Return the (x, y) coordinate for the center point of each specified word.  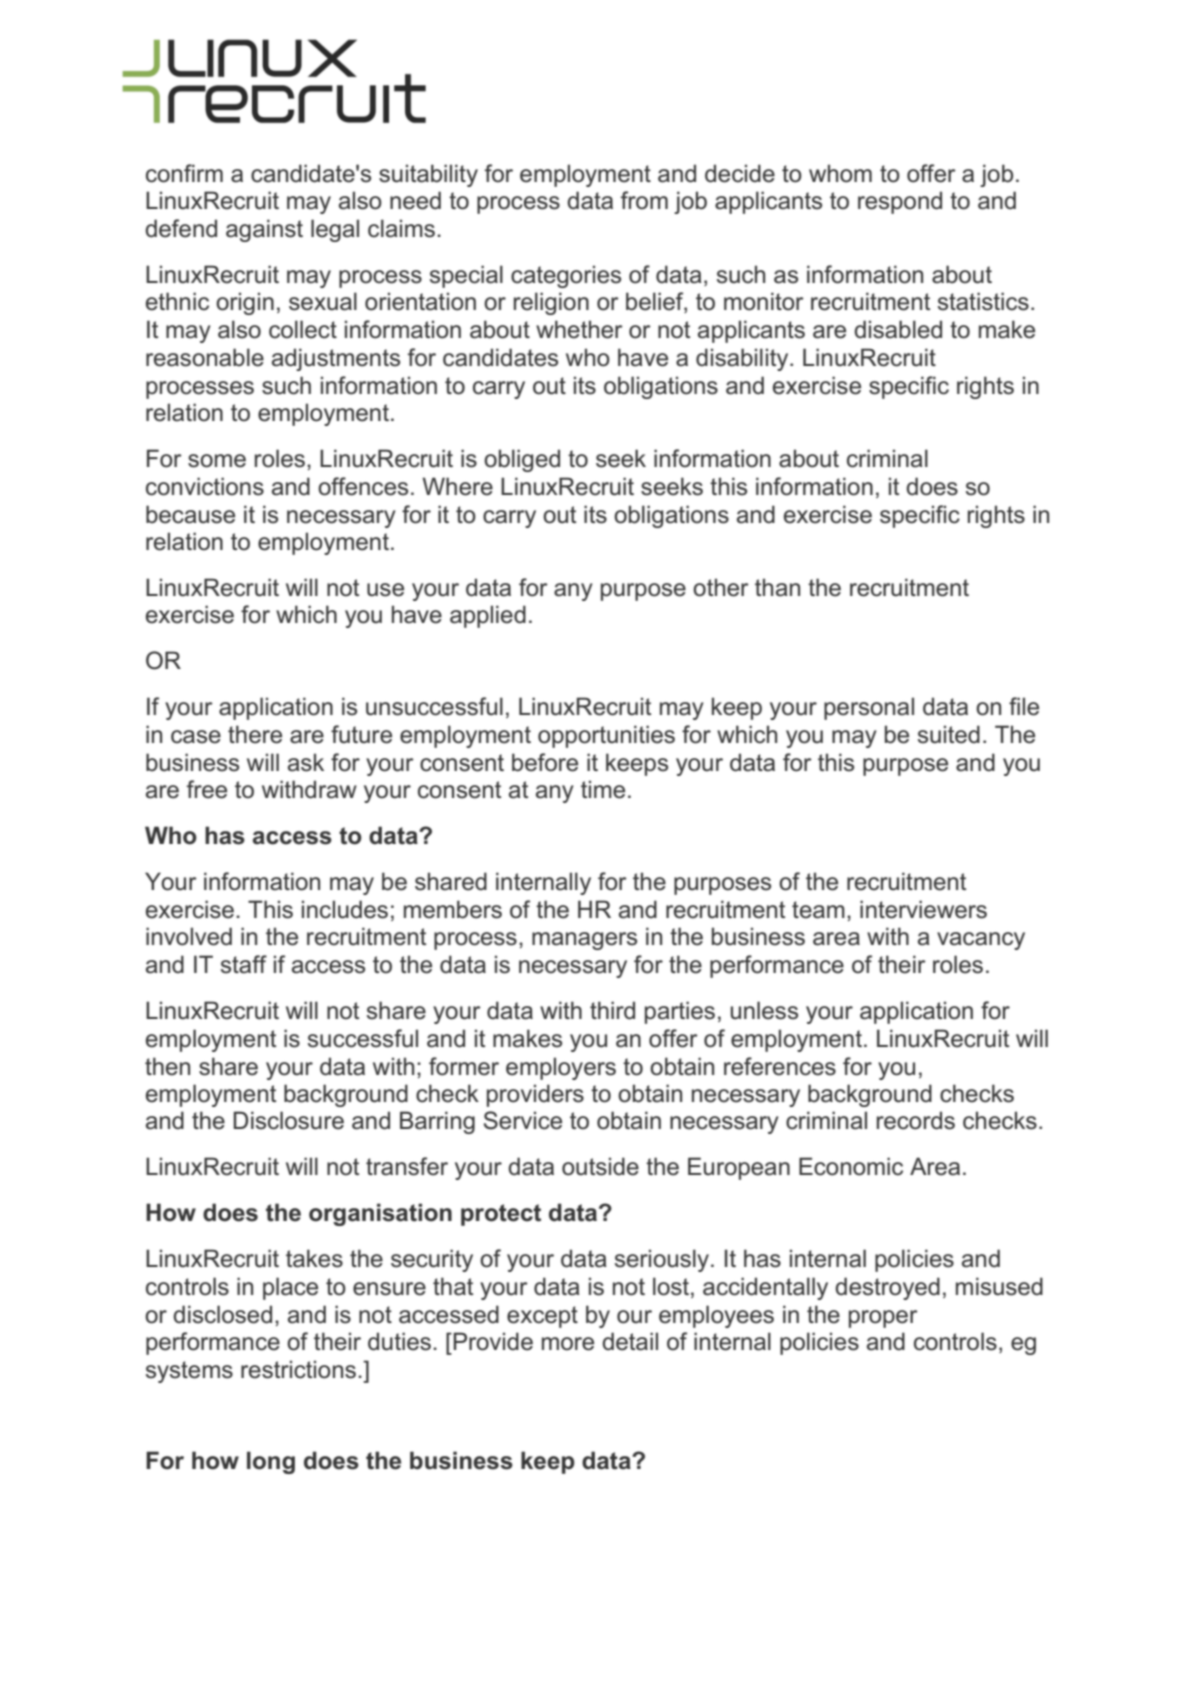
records (916, 1120)
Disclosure (288, 1120)
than (777, 587)
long (271, 1462)
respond (900, 202)
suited (949, 734)
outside (600, 1166)
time (603, 789)
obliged (522, 460)
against (264, 230)
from (644, 200)
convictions (205, 486)
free (207, 789)
